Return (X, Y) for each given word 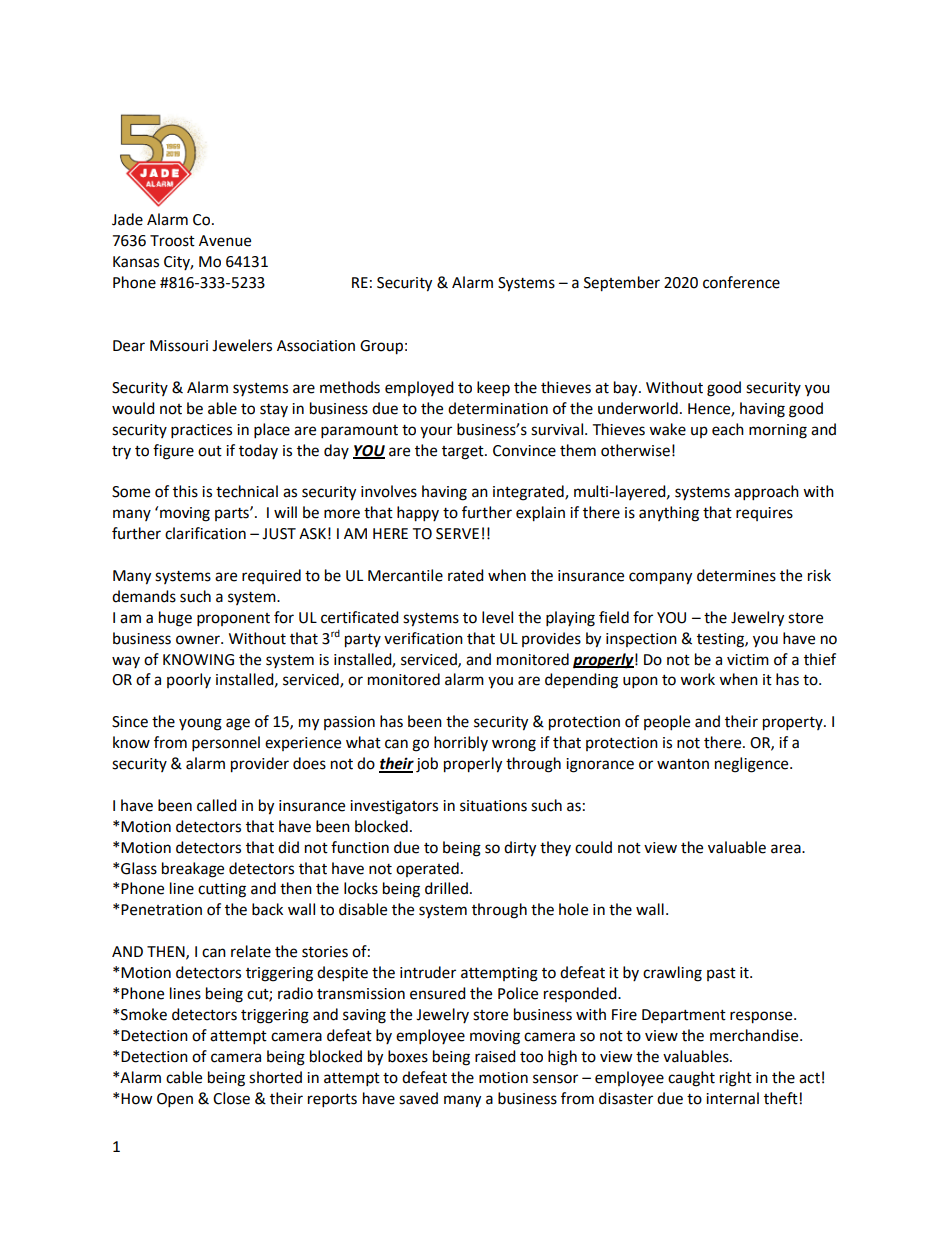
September (622, 284)
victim (748, 660)
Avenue (225, 241)
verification (423, 638)
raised (495, 1056)
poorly (189, 680)
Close (231, 1098)
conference (741, 282)
